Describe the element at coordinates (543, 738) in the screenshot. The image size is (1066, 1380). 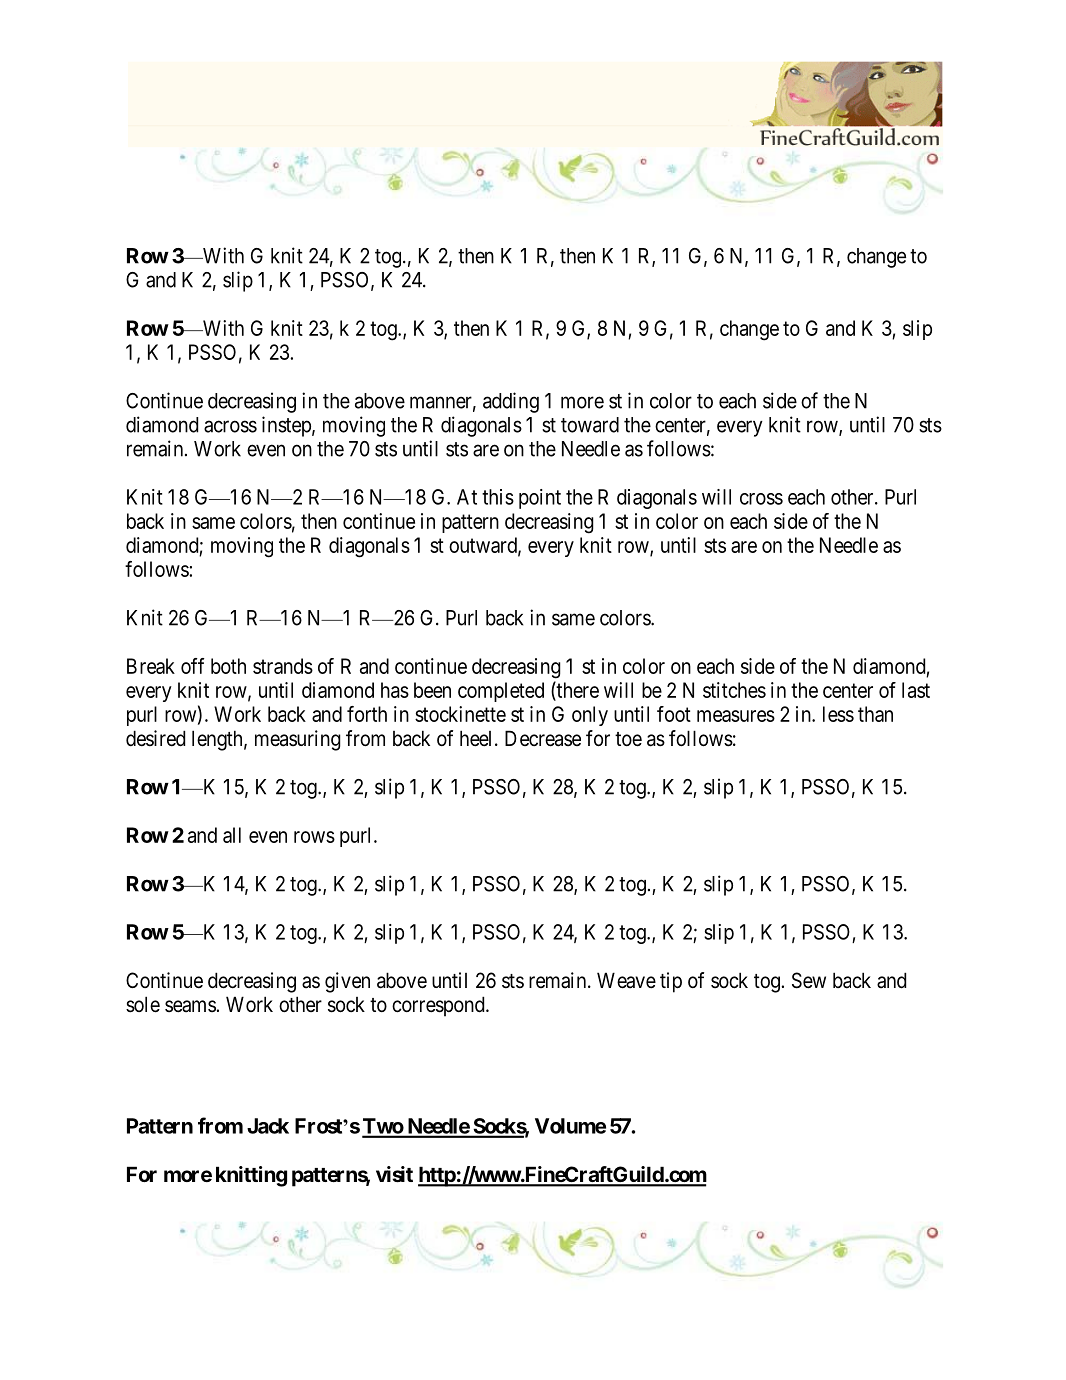
I see `Decrease` at that location.
